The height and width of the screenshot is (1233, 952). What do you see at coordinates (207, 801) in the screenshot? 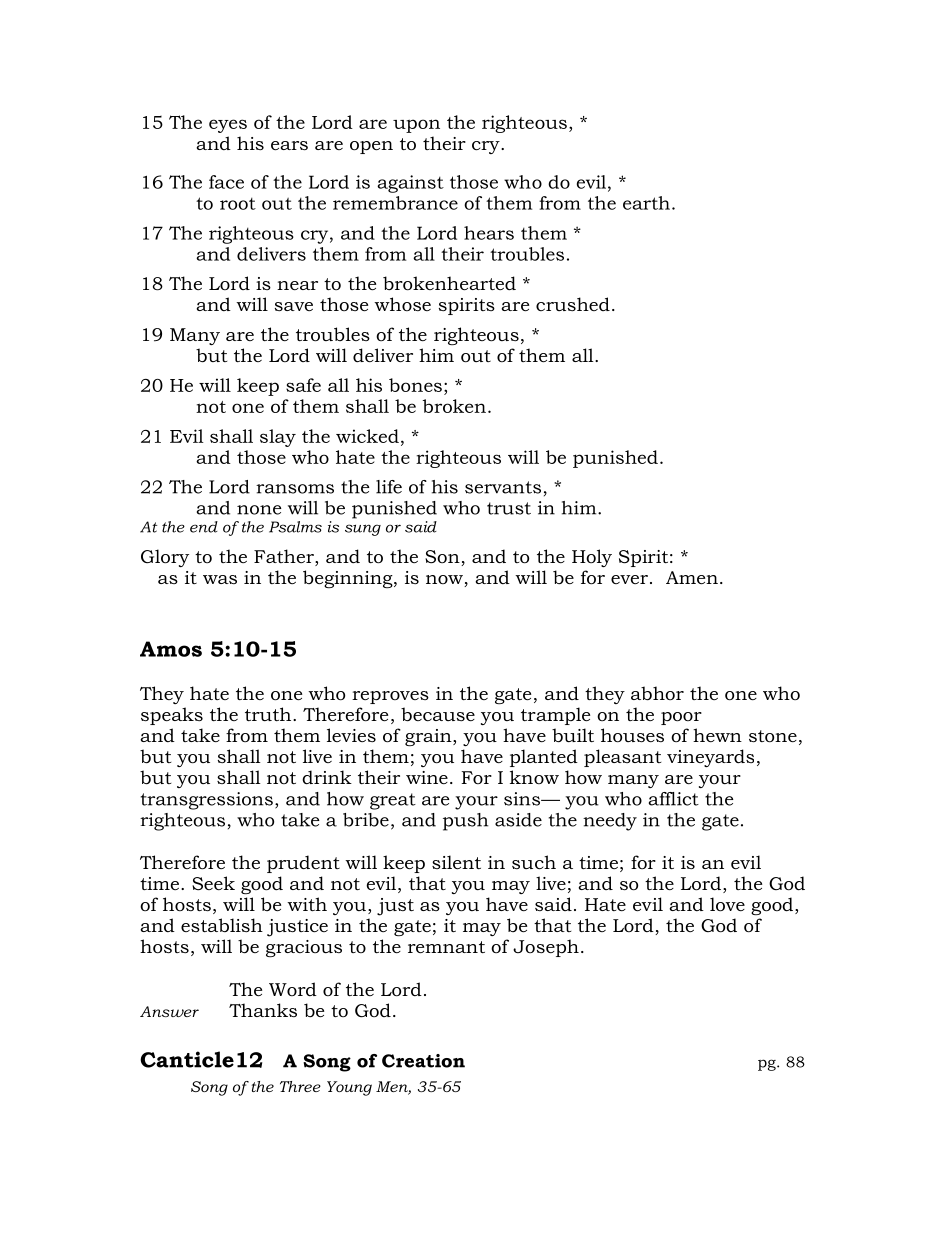
I see `transgressions` at bounding box center [207, 801].
